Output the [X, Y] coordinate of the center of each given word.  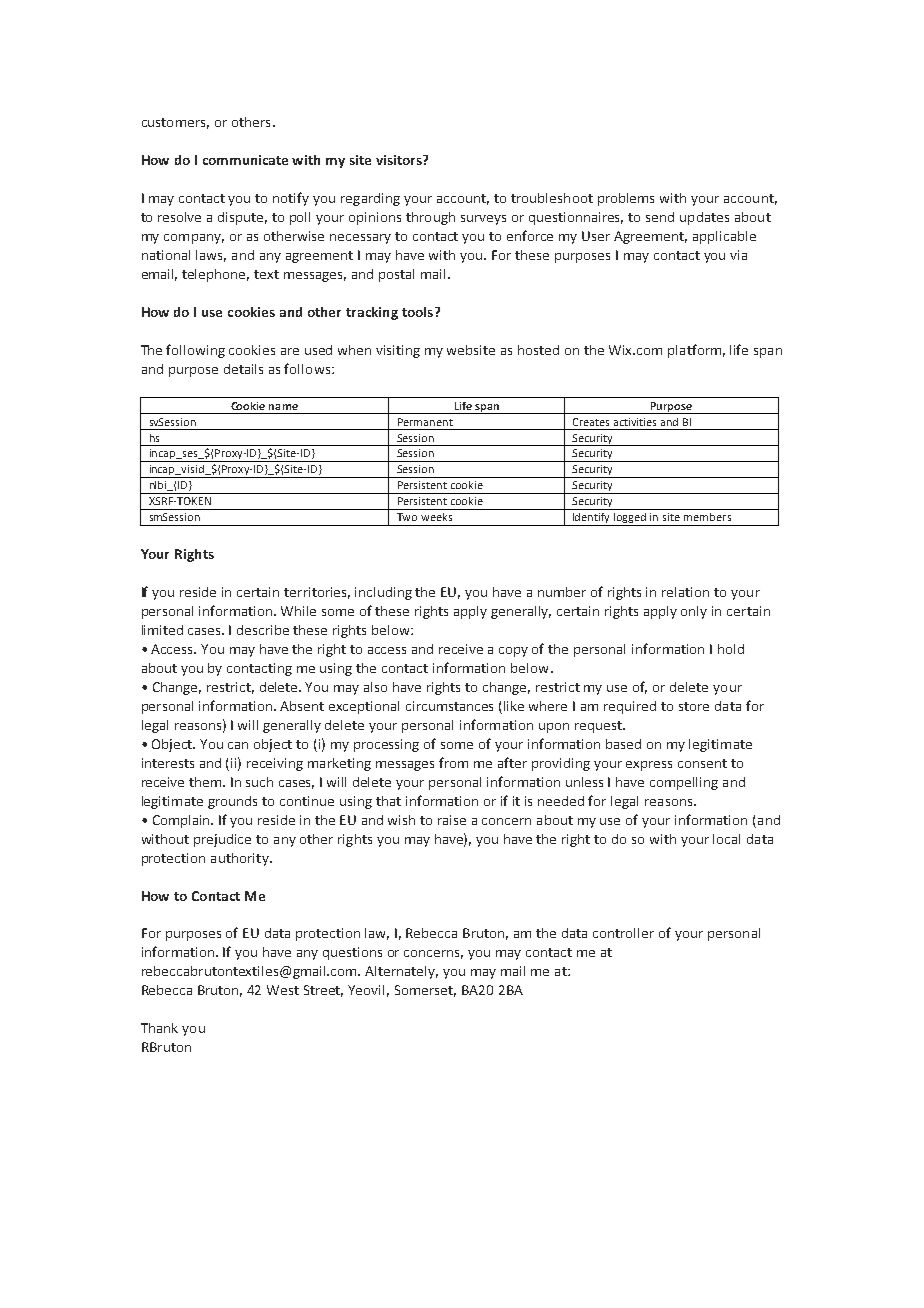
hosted [538, 350]
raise [452, 820]
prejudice [222, 840]
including [383, 593]
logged [630, 519]
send [660, 217]
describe [263, 630]
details [243, 369]
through [430, 218]
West [283, 990]
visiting [398, 351]
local [726, 839]
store [694, 706]
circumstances [449, 706]
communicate [245, 160]
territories [317, 593]
